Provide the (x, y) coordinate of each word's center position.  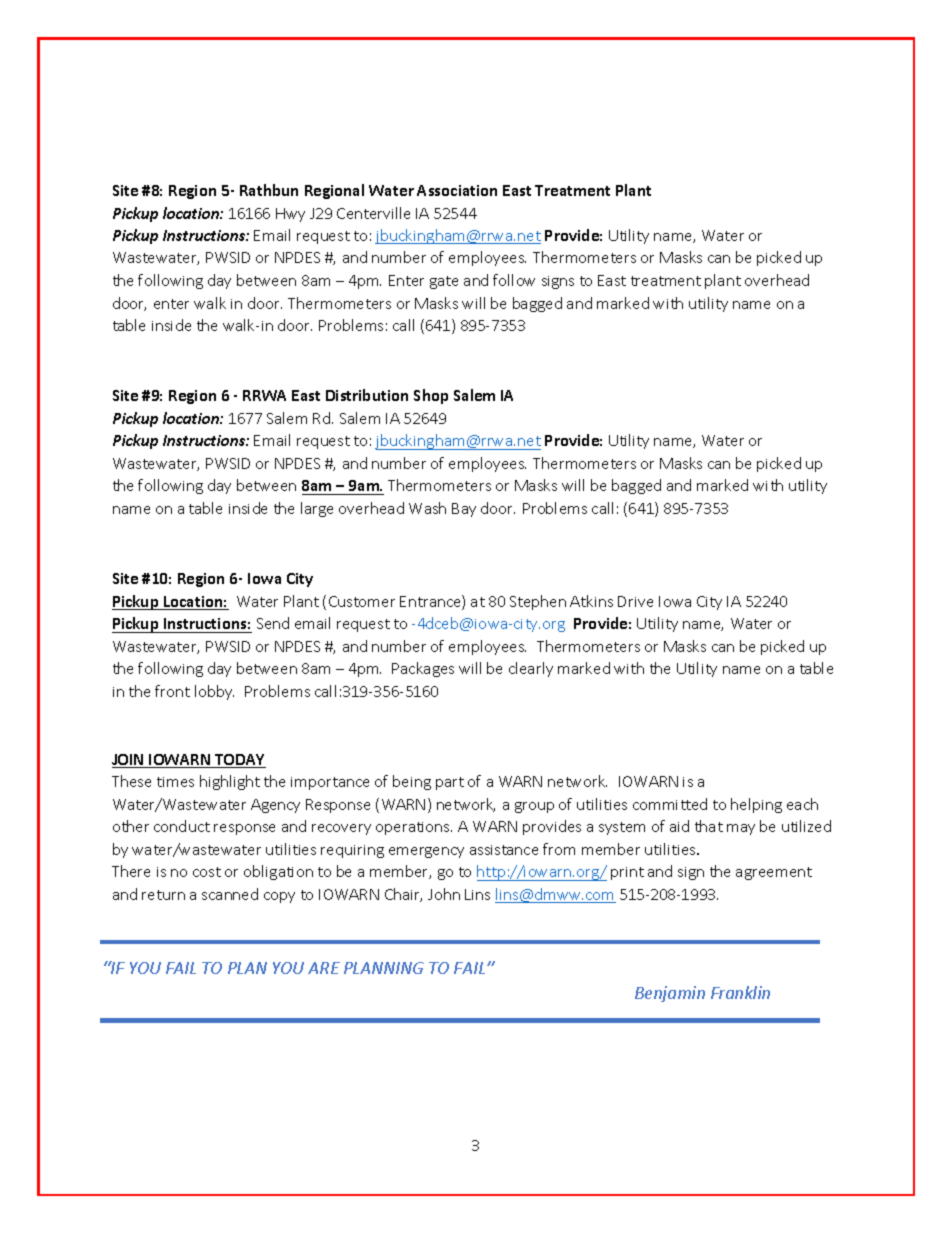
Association (457, 190)
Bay (464, 510)
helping (756, 805)
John (444, 894)
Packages (423, 669)
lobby (214, 692)
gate (444, 282)
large (317, 509)
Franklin (740, 992)
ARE (324, 968)
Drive (635, 601)
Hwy (290, 215)
